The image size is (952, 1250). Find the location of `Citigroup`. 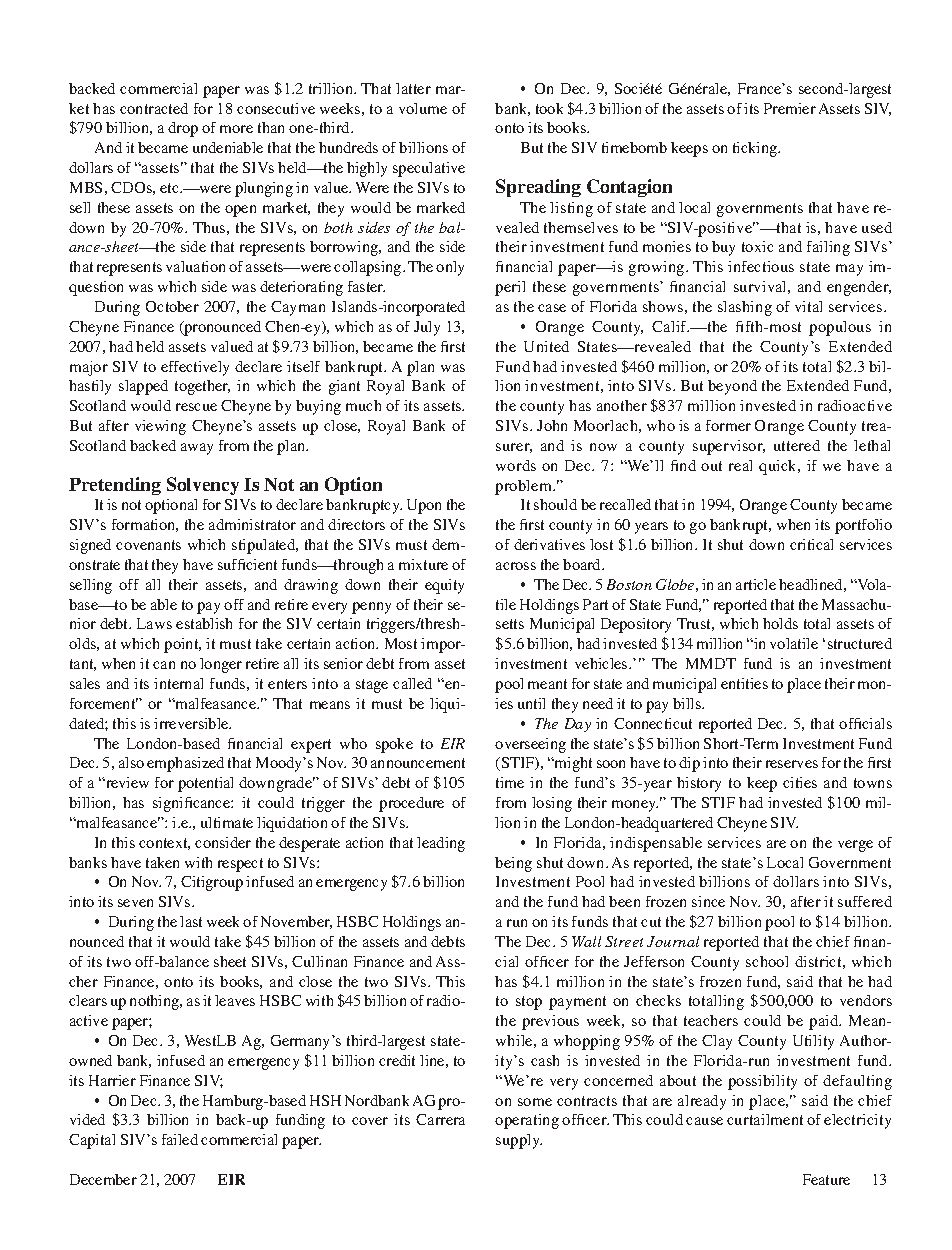

Citigroup is located at coordinates (212, 883).
